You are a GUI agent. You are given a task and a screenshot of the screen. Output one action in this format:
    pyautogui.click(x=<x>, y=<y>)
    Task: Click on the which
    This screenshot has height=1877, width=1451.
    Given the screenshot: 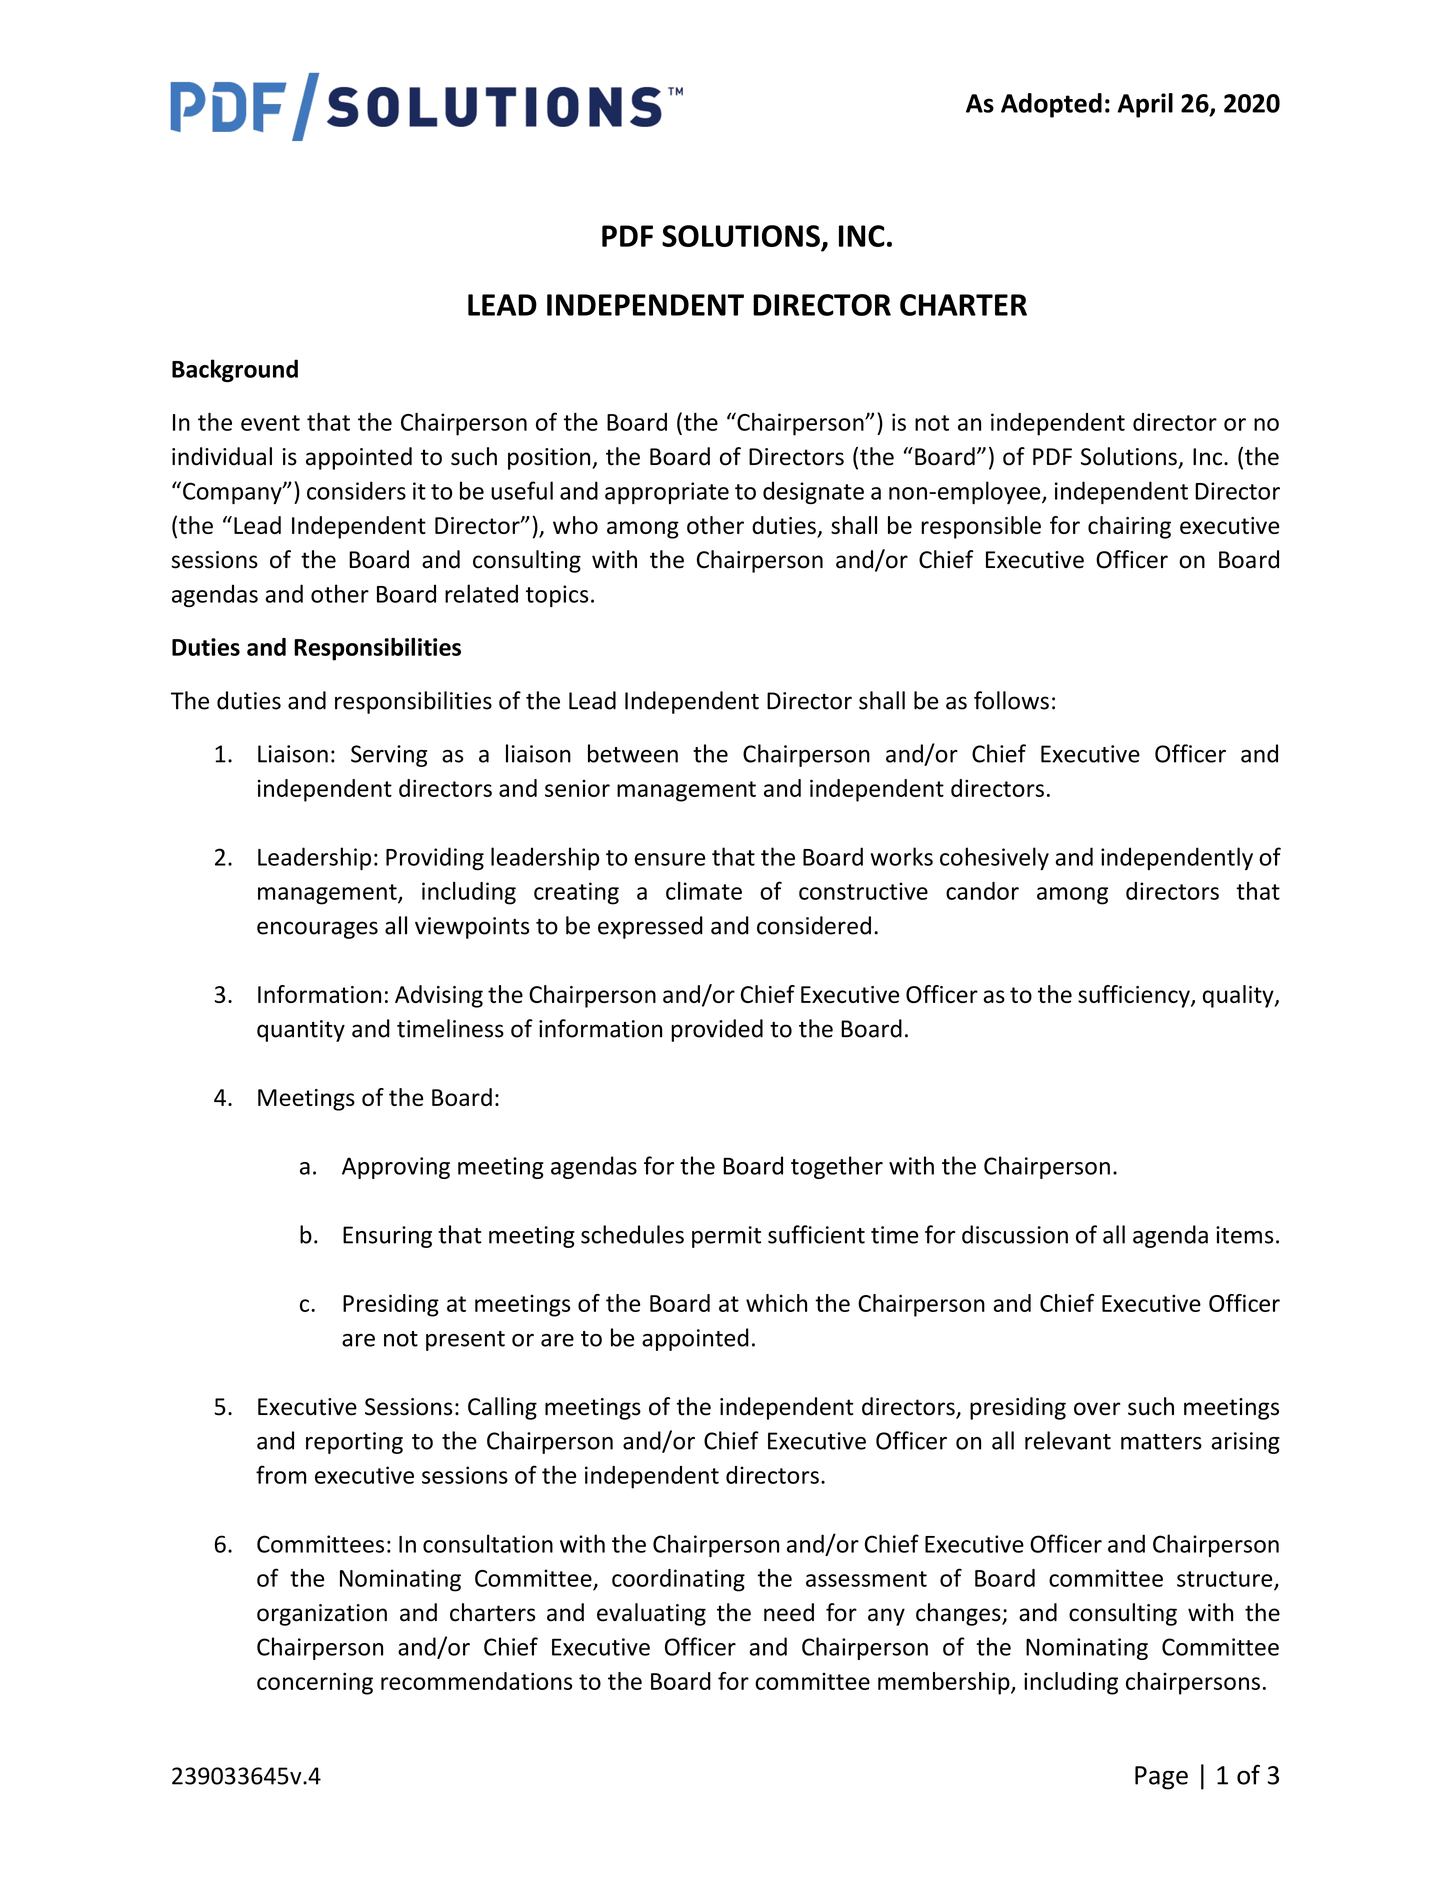 What is the action you would take?
    pyautogui.click(x=776, y=1303)
